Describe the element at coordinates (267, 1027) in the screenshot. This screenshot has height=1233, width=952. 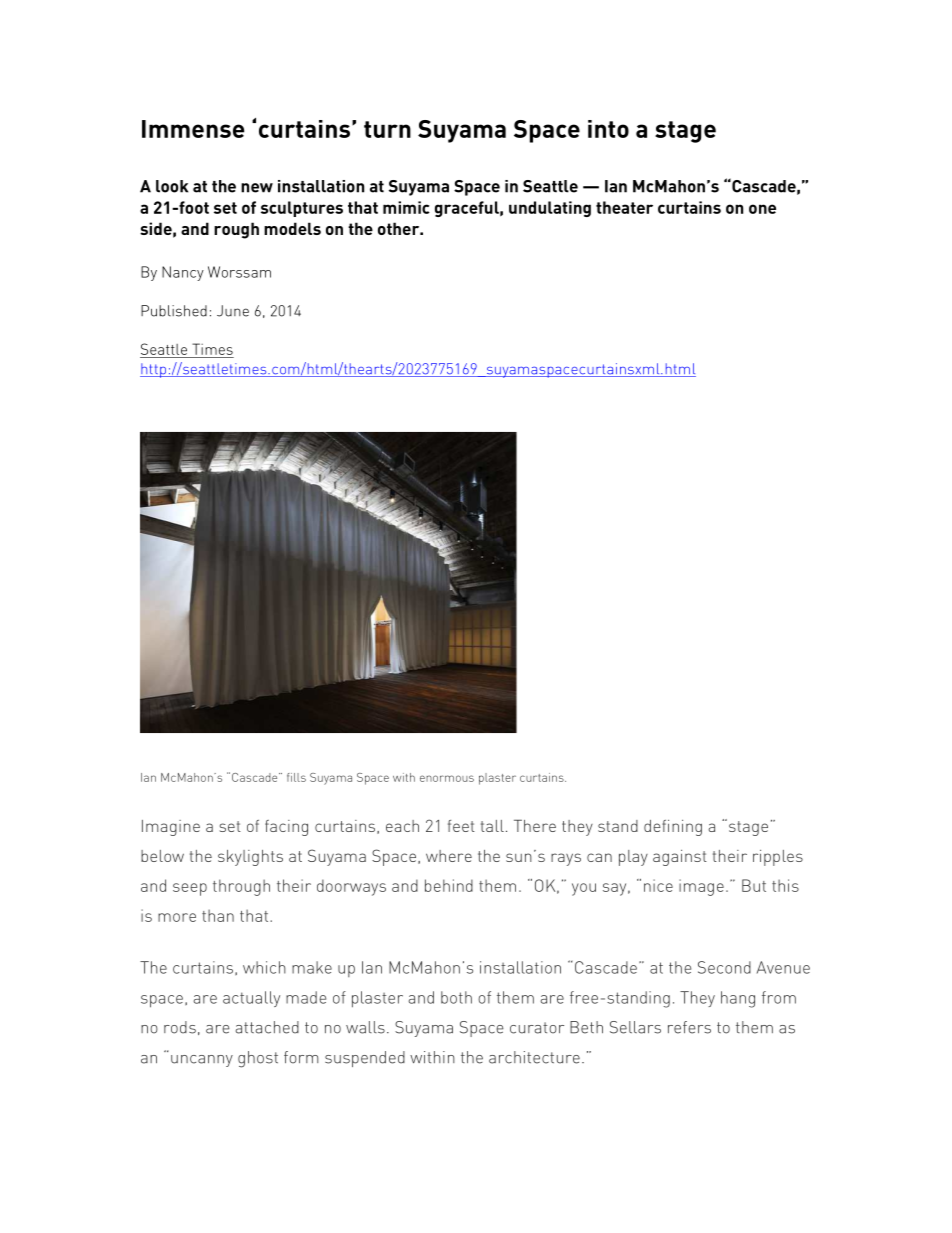
I see `attached` at that location.
